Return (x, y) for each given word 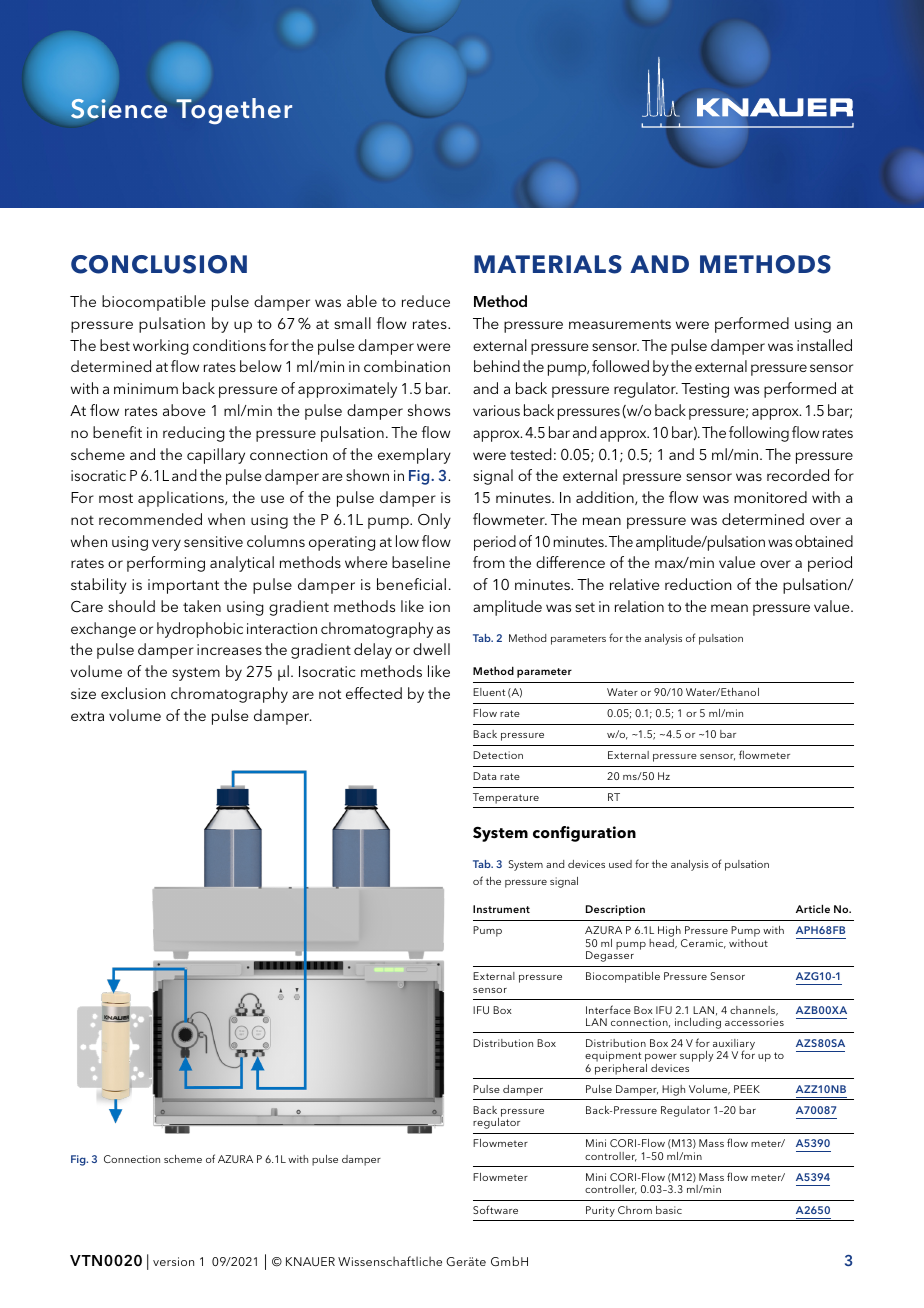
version (173, 1261)
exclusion (133, 693)
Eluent (489, 692)
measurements (620, 324)
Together (234, 111)
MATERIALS (548, 264)
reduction (698, 584)
